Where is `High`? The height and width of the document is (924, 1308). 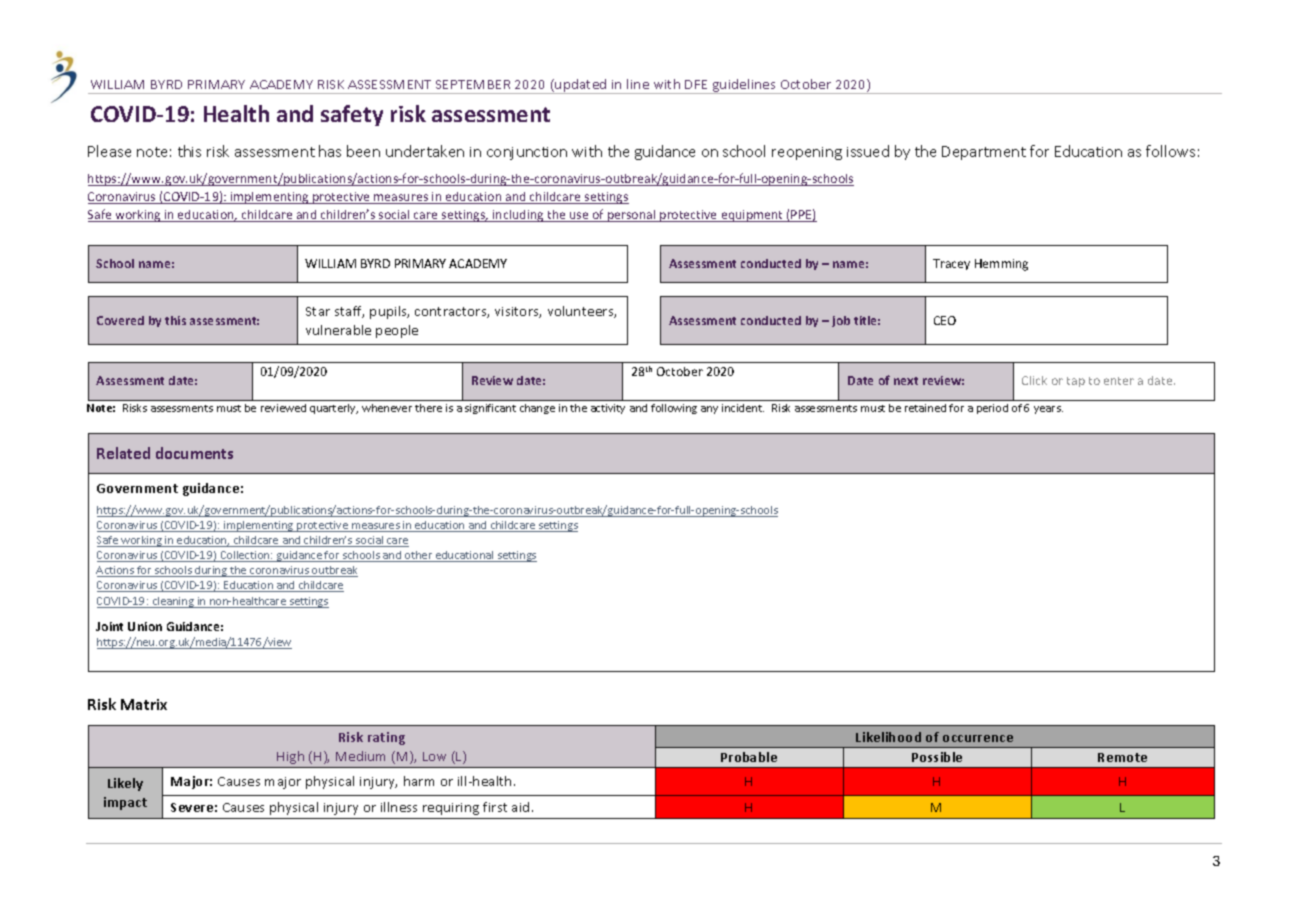 High is located at coordinates (290, 757).
